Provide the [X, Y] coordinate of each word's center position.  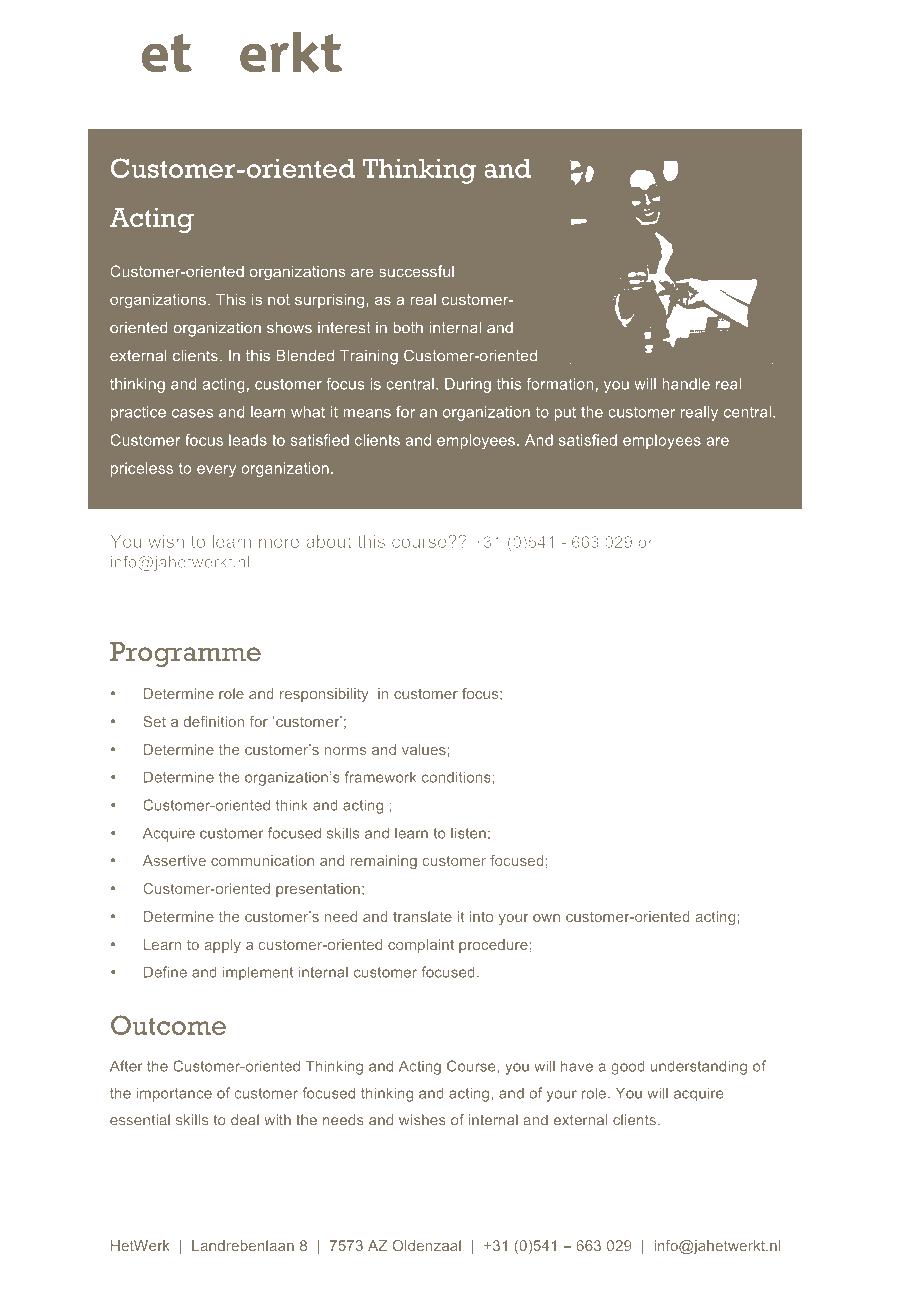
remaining [384, 862]
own [546, 918]
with [277, 1119]
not [279, 299]
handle [686, 384]
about [329, 541]
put [565, 414]
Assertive [174, 860]
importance [174, 1094]
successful [416, 271]
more [279, 543]
